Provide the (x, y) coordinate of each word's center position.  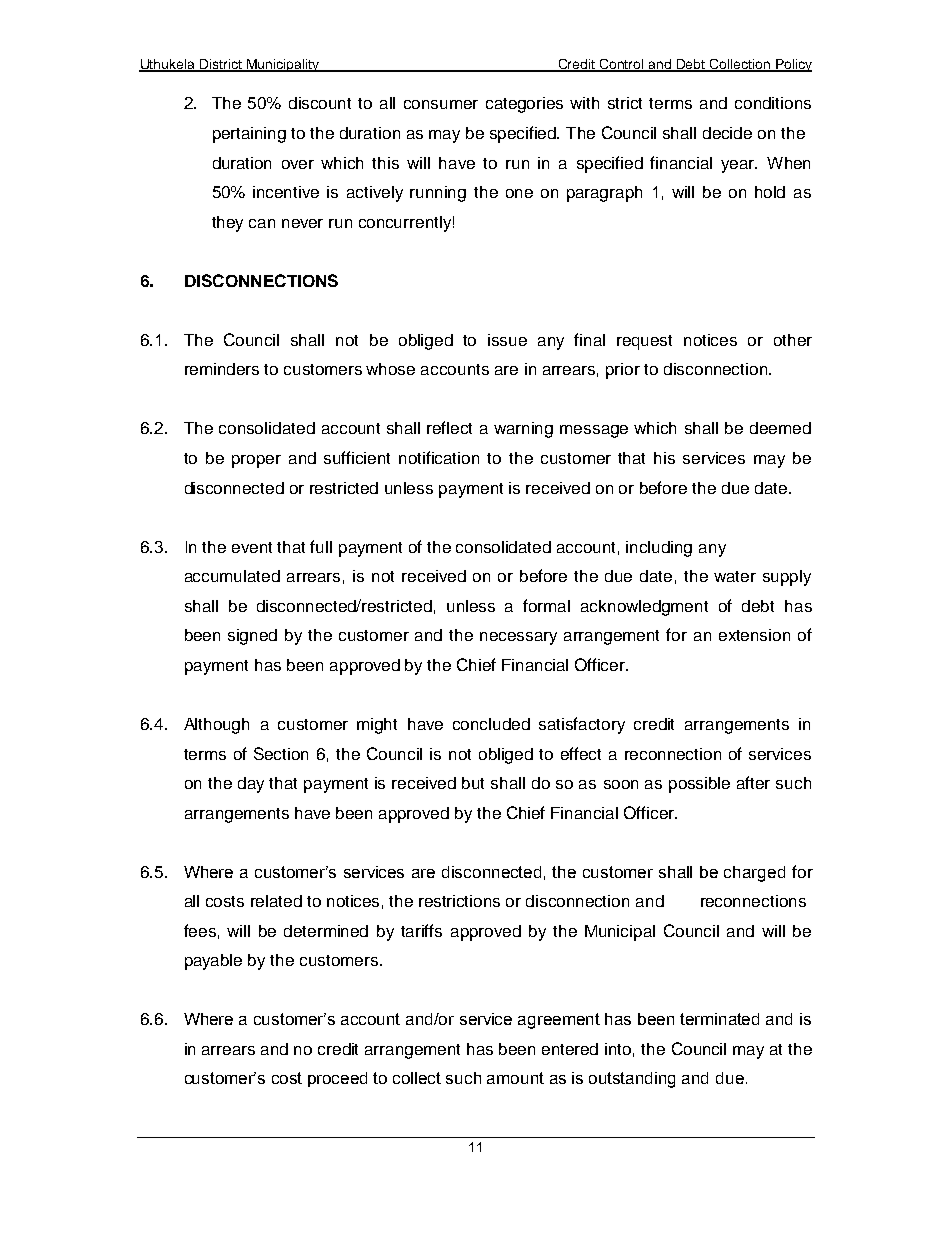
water (735, 576)
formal (546, 605)
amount (515, 1078)
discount (320, 103)
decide (727, 133)
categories (524, 105)
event (252, 547)
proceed (337, 1079)
